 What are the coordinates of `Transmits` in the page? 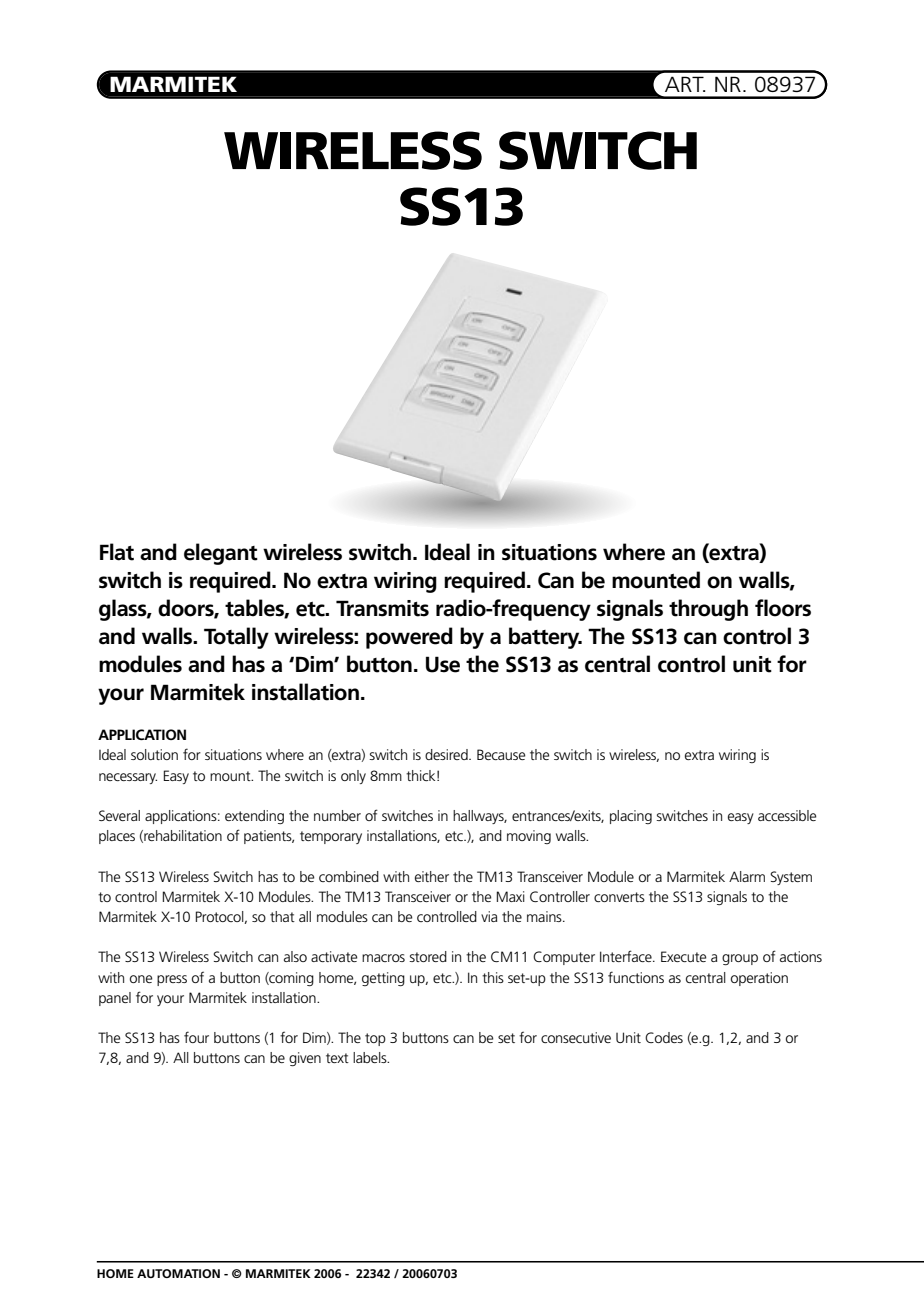 It's located at (382, 608).
